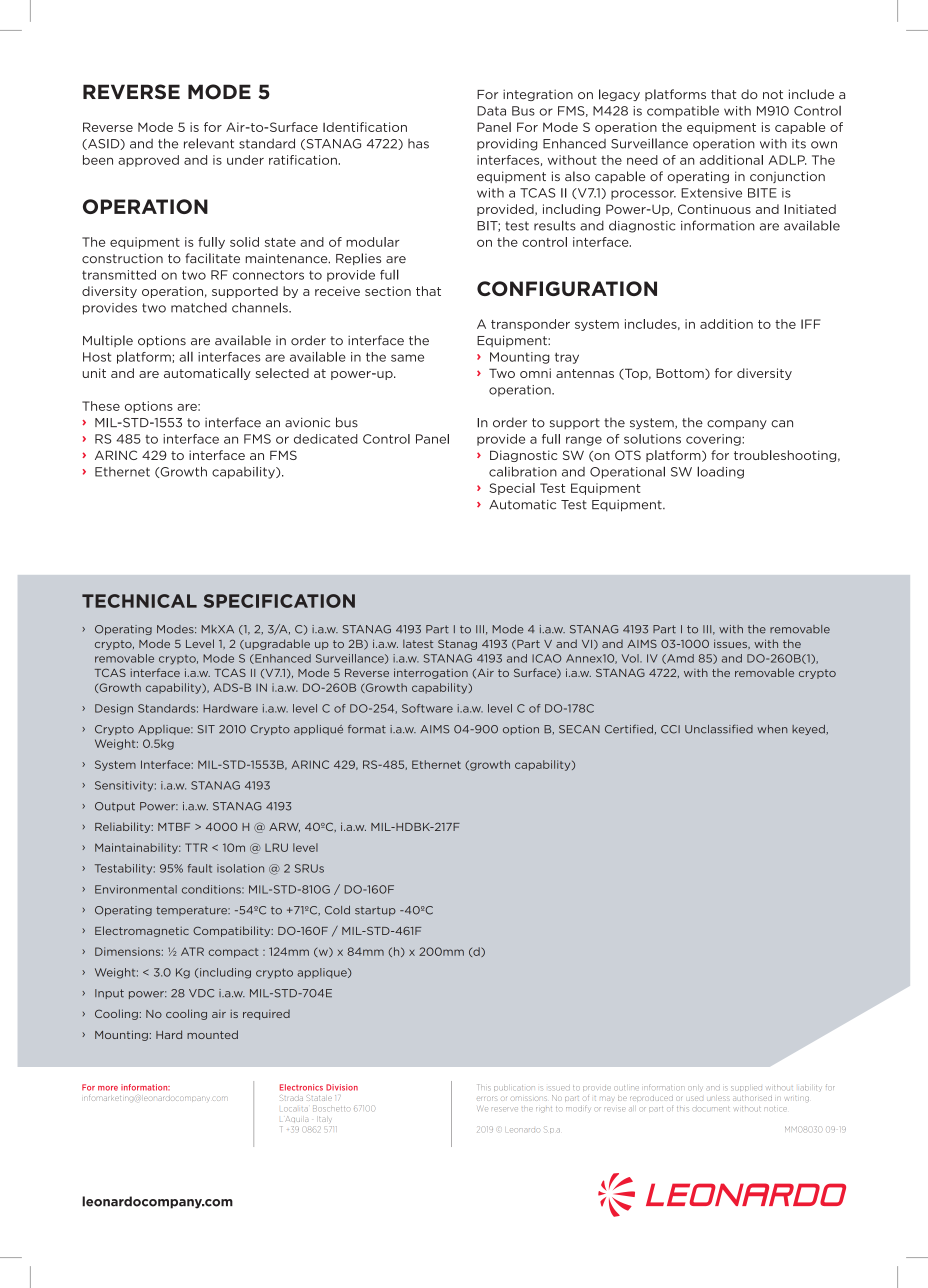 This screenshot has height=1288, width=928. Describe the element at coordinates (683, 112) in the screenshot. I see `compatible` at that location.
